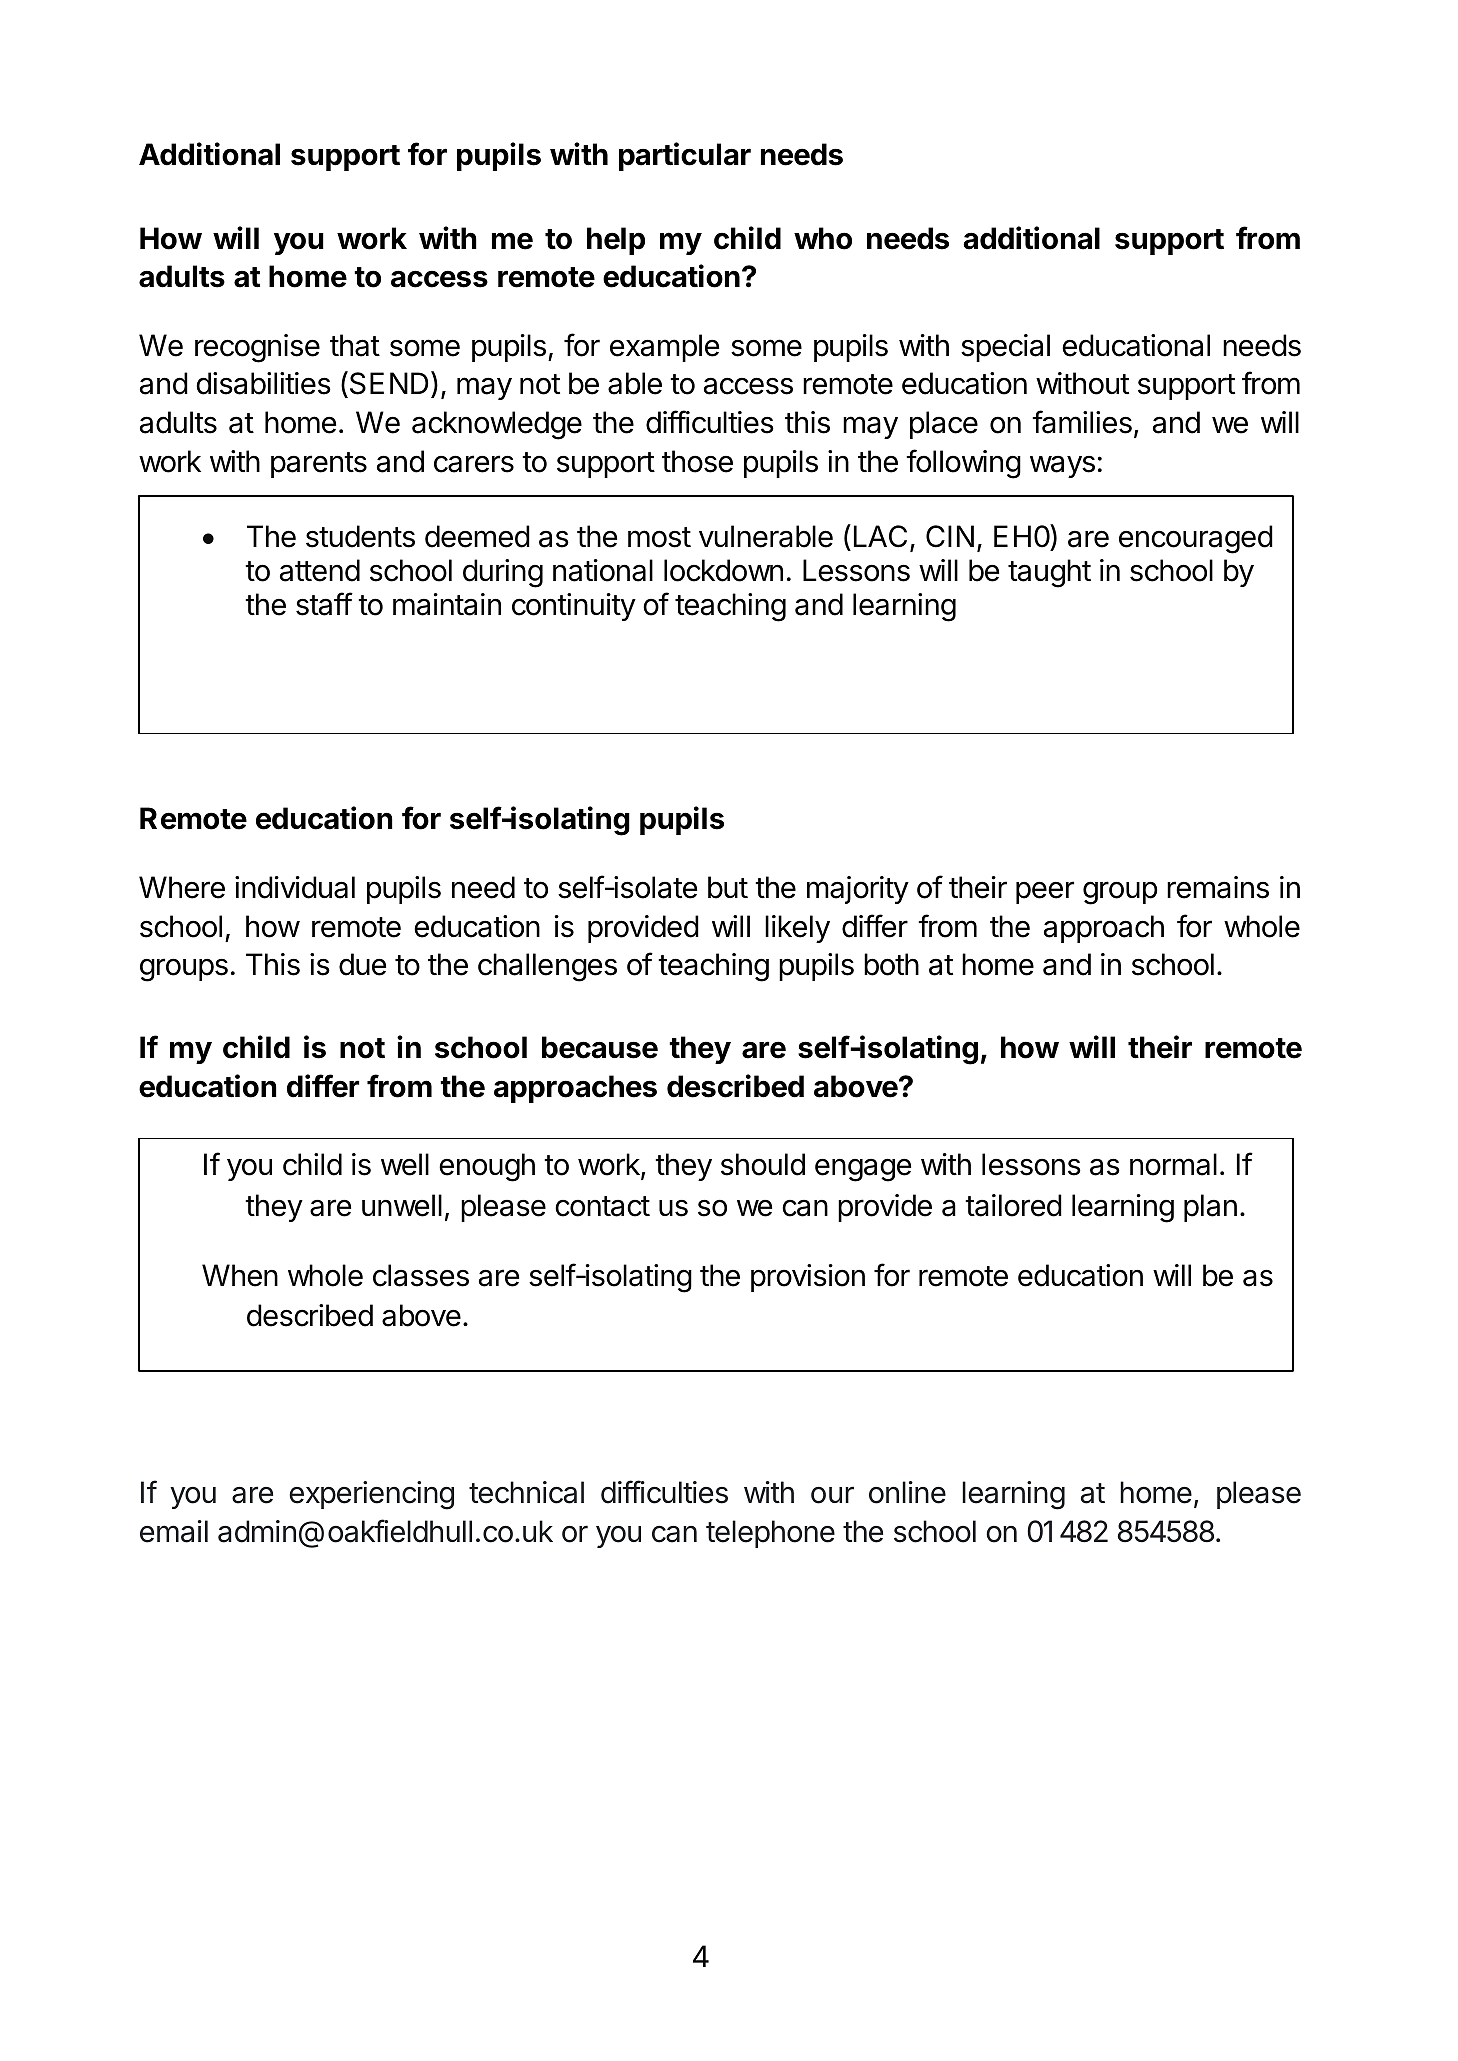  What do you see at coordinates (1062, 467) in the screenshot?
I see `ways` at bounding box center [1062, 467].
